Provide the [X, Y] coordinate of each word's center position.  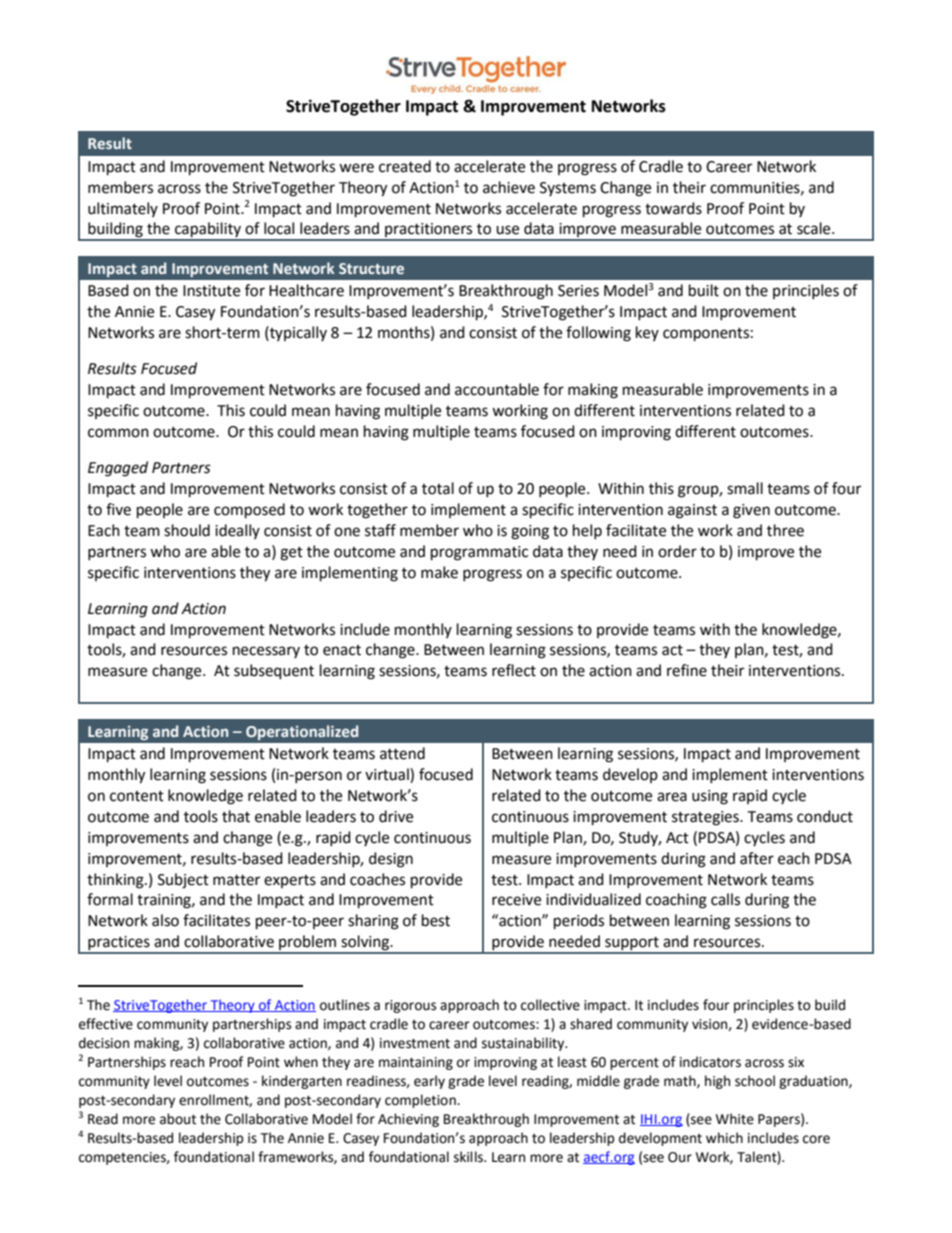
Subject [183, 881]
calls [725, 899]
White [735, 1119]
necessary [266, 652]
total [438, 488]
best [436, 920]
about [178, 1119]
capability [208, 231]
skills [470, 1157]
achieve [509, 187]
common [118, 433]
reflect [514, 670]
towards [673, 208]
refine [687, 670]
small [745, 488]
